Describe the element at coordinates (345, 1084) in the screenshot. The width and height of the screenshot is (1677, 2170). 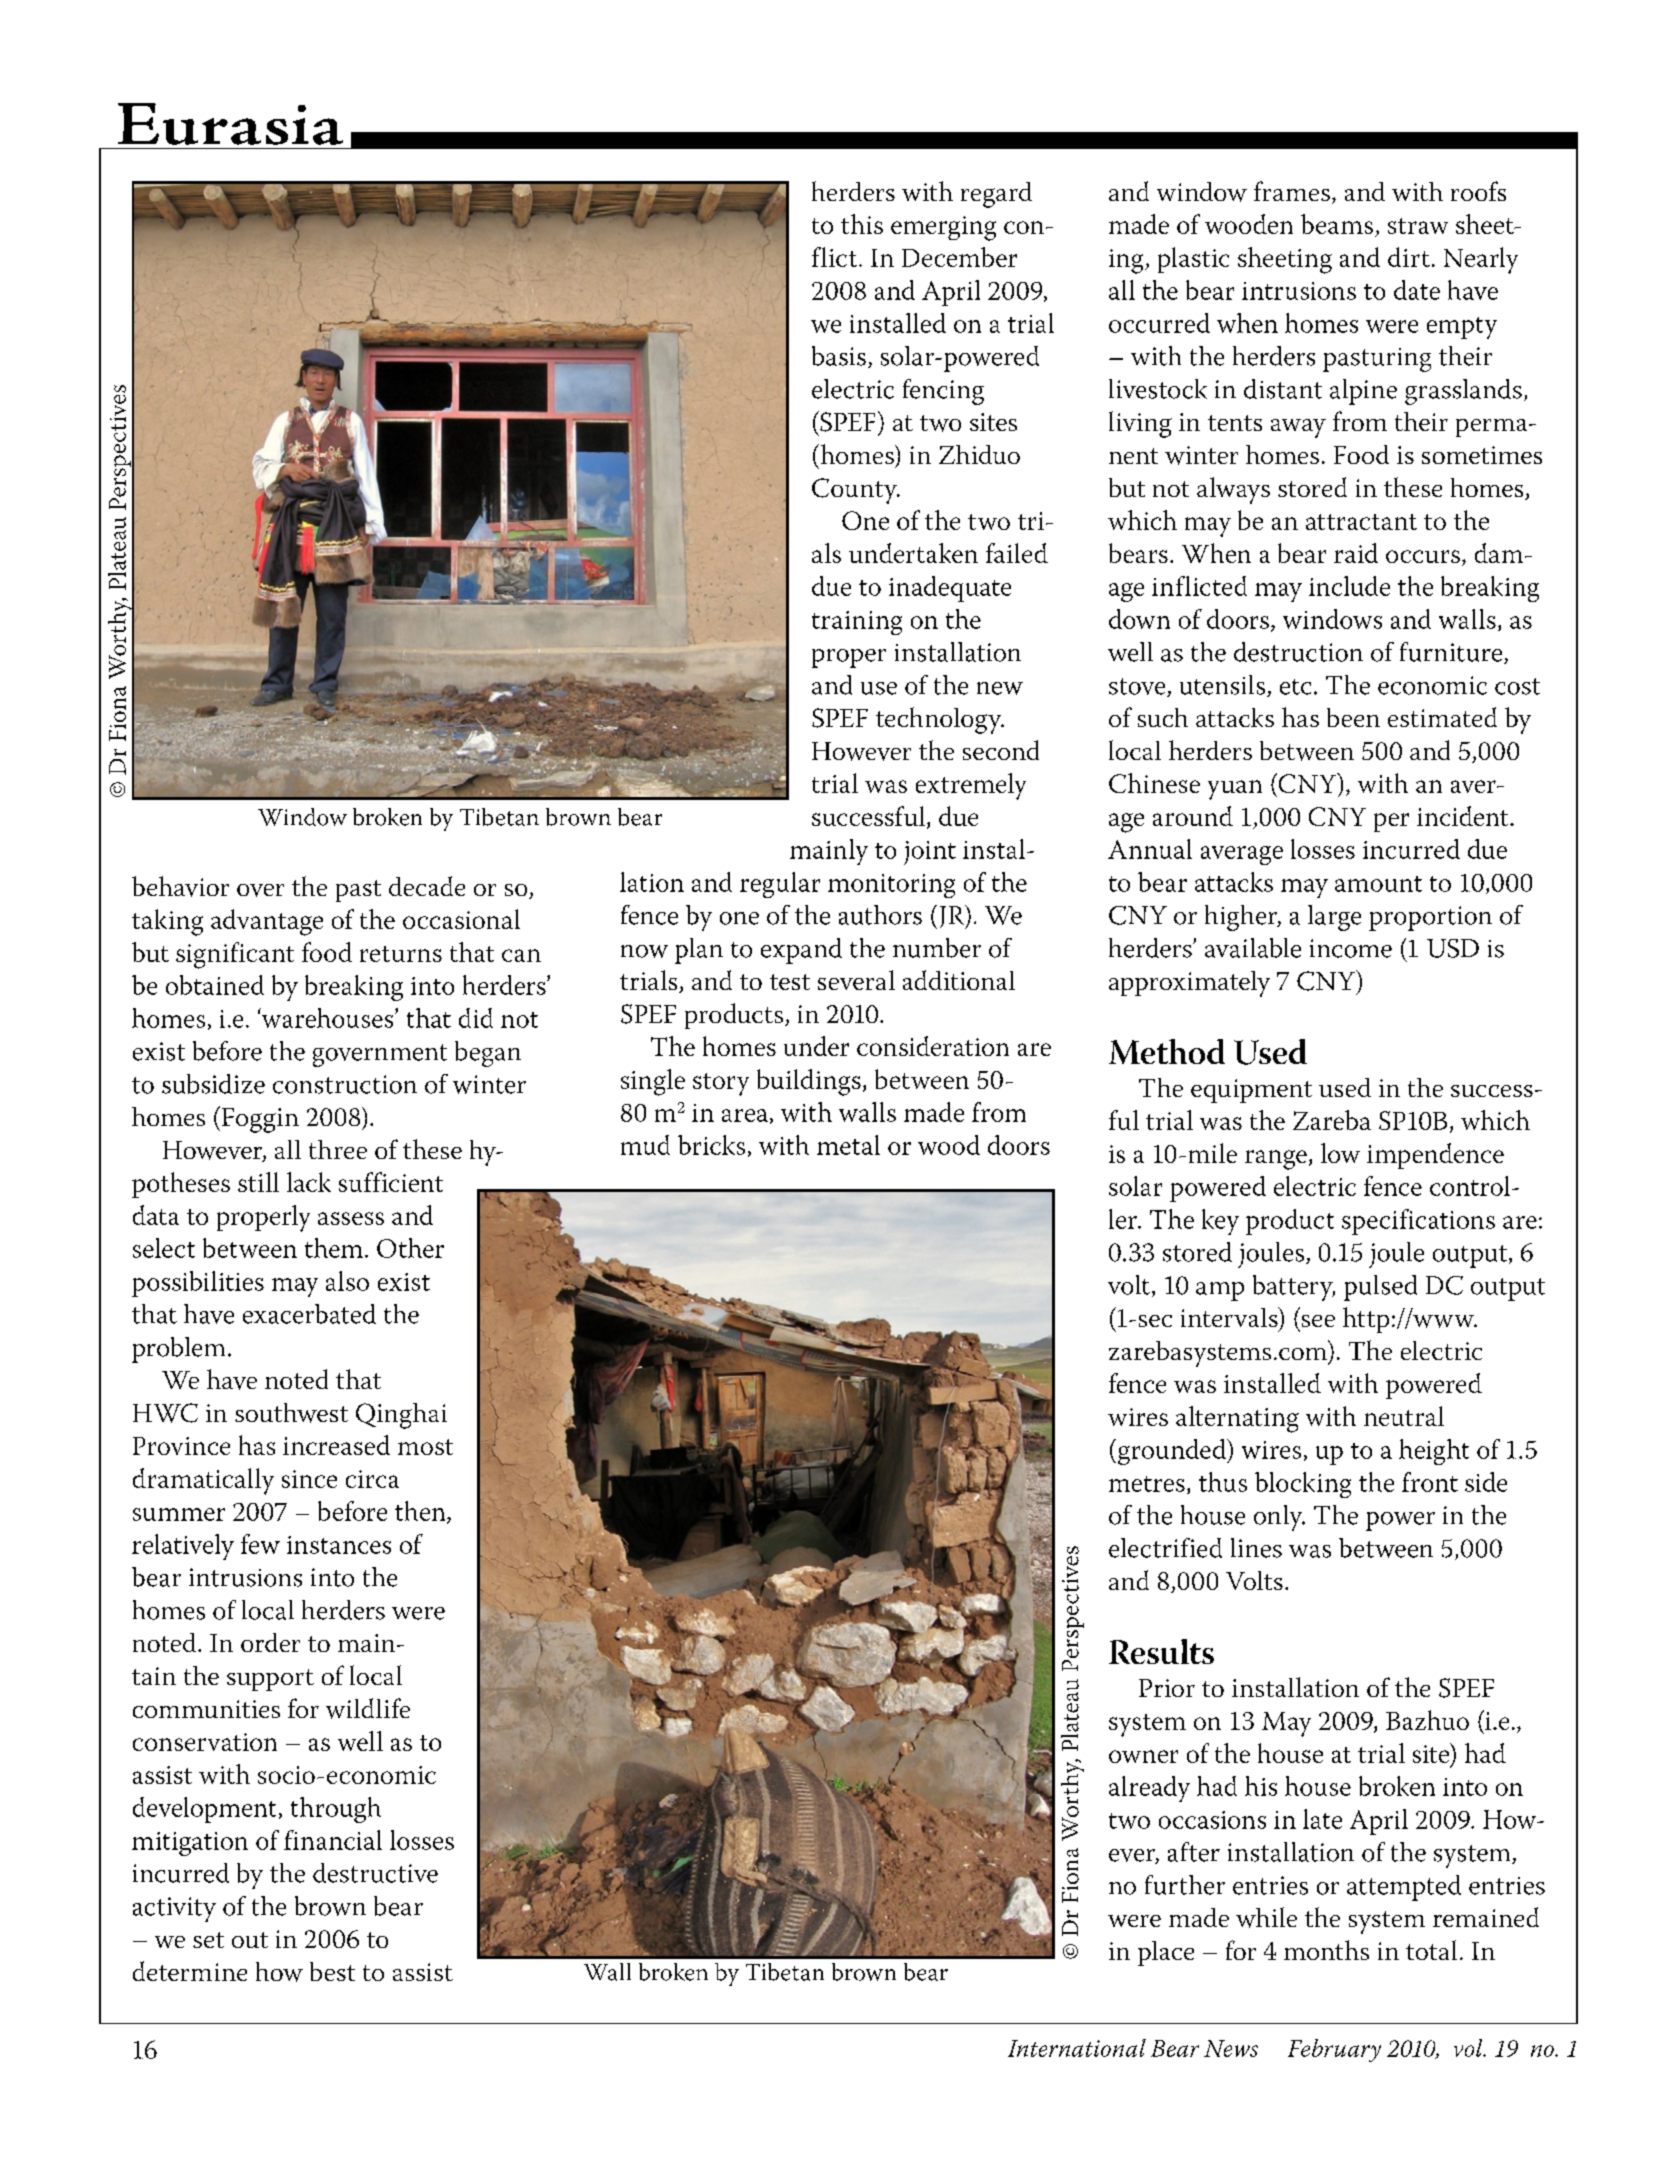
I see `construction` at that location.
